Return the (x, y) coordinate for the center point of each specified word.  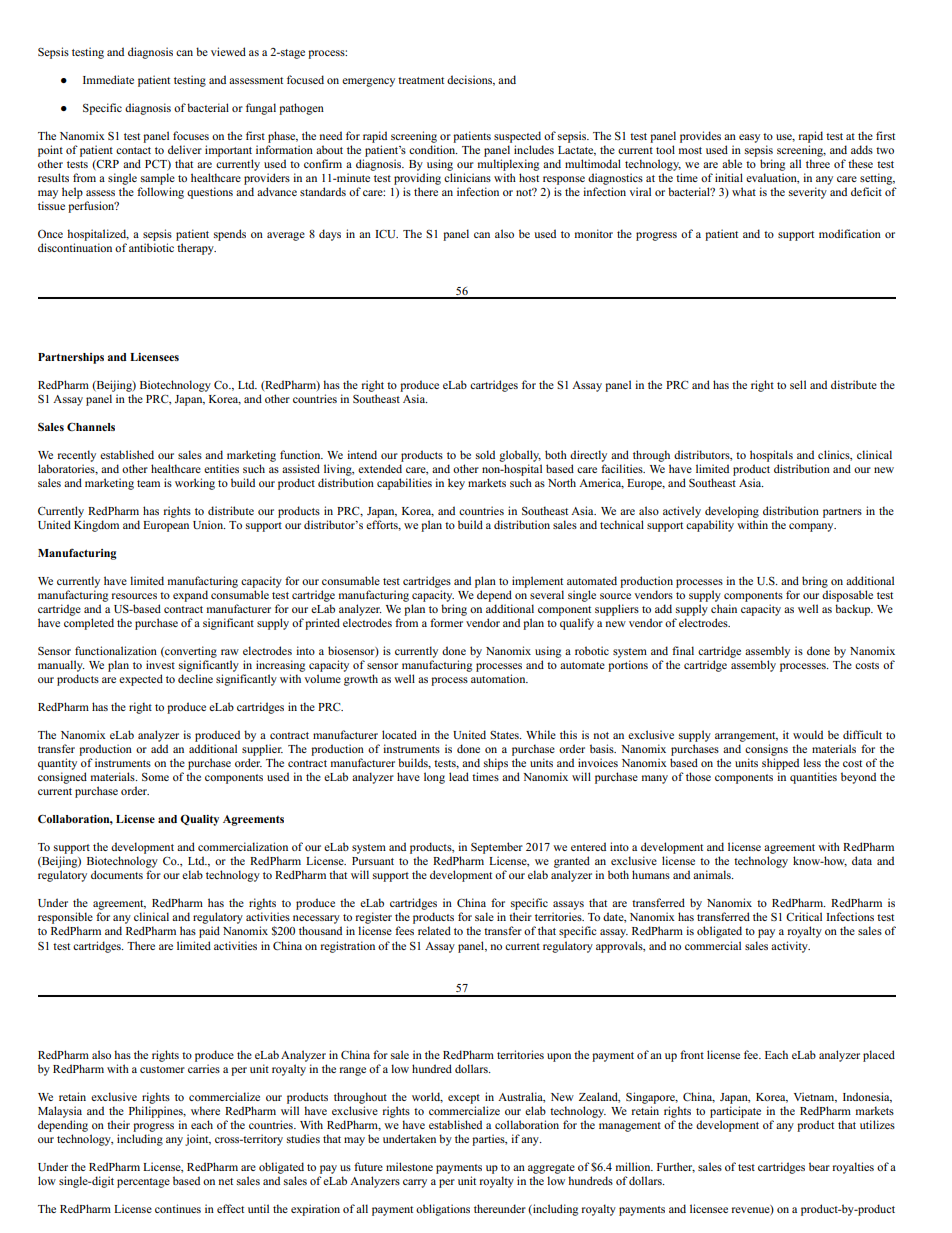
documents (117, 874)
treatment (421, 80)
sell (798, 384)
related (434, 930)
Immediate (108, 79)
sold (485, 454)
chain (724, 608)
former (446, 622)
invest (160, 664)
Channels (91, 427)
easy (749, 138)
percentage (143, 1183)
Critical (804, 916)
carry (415, 1183)
